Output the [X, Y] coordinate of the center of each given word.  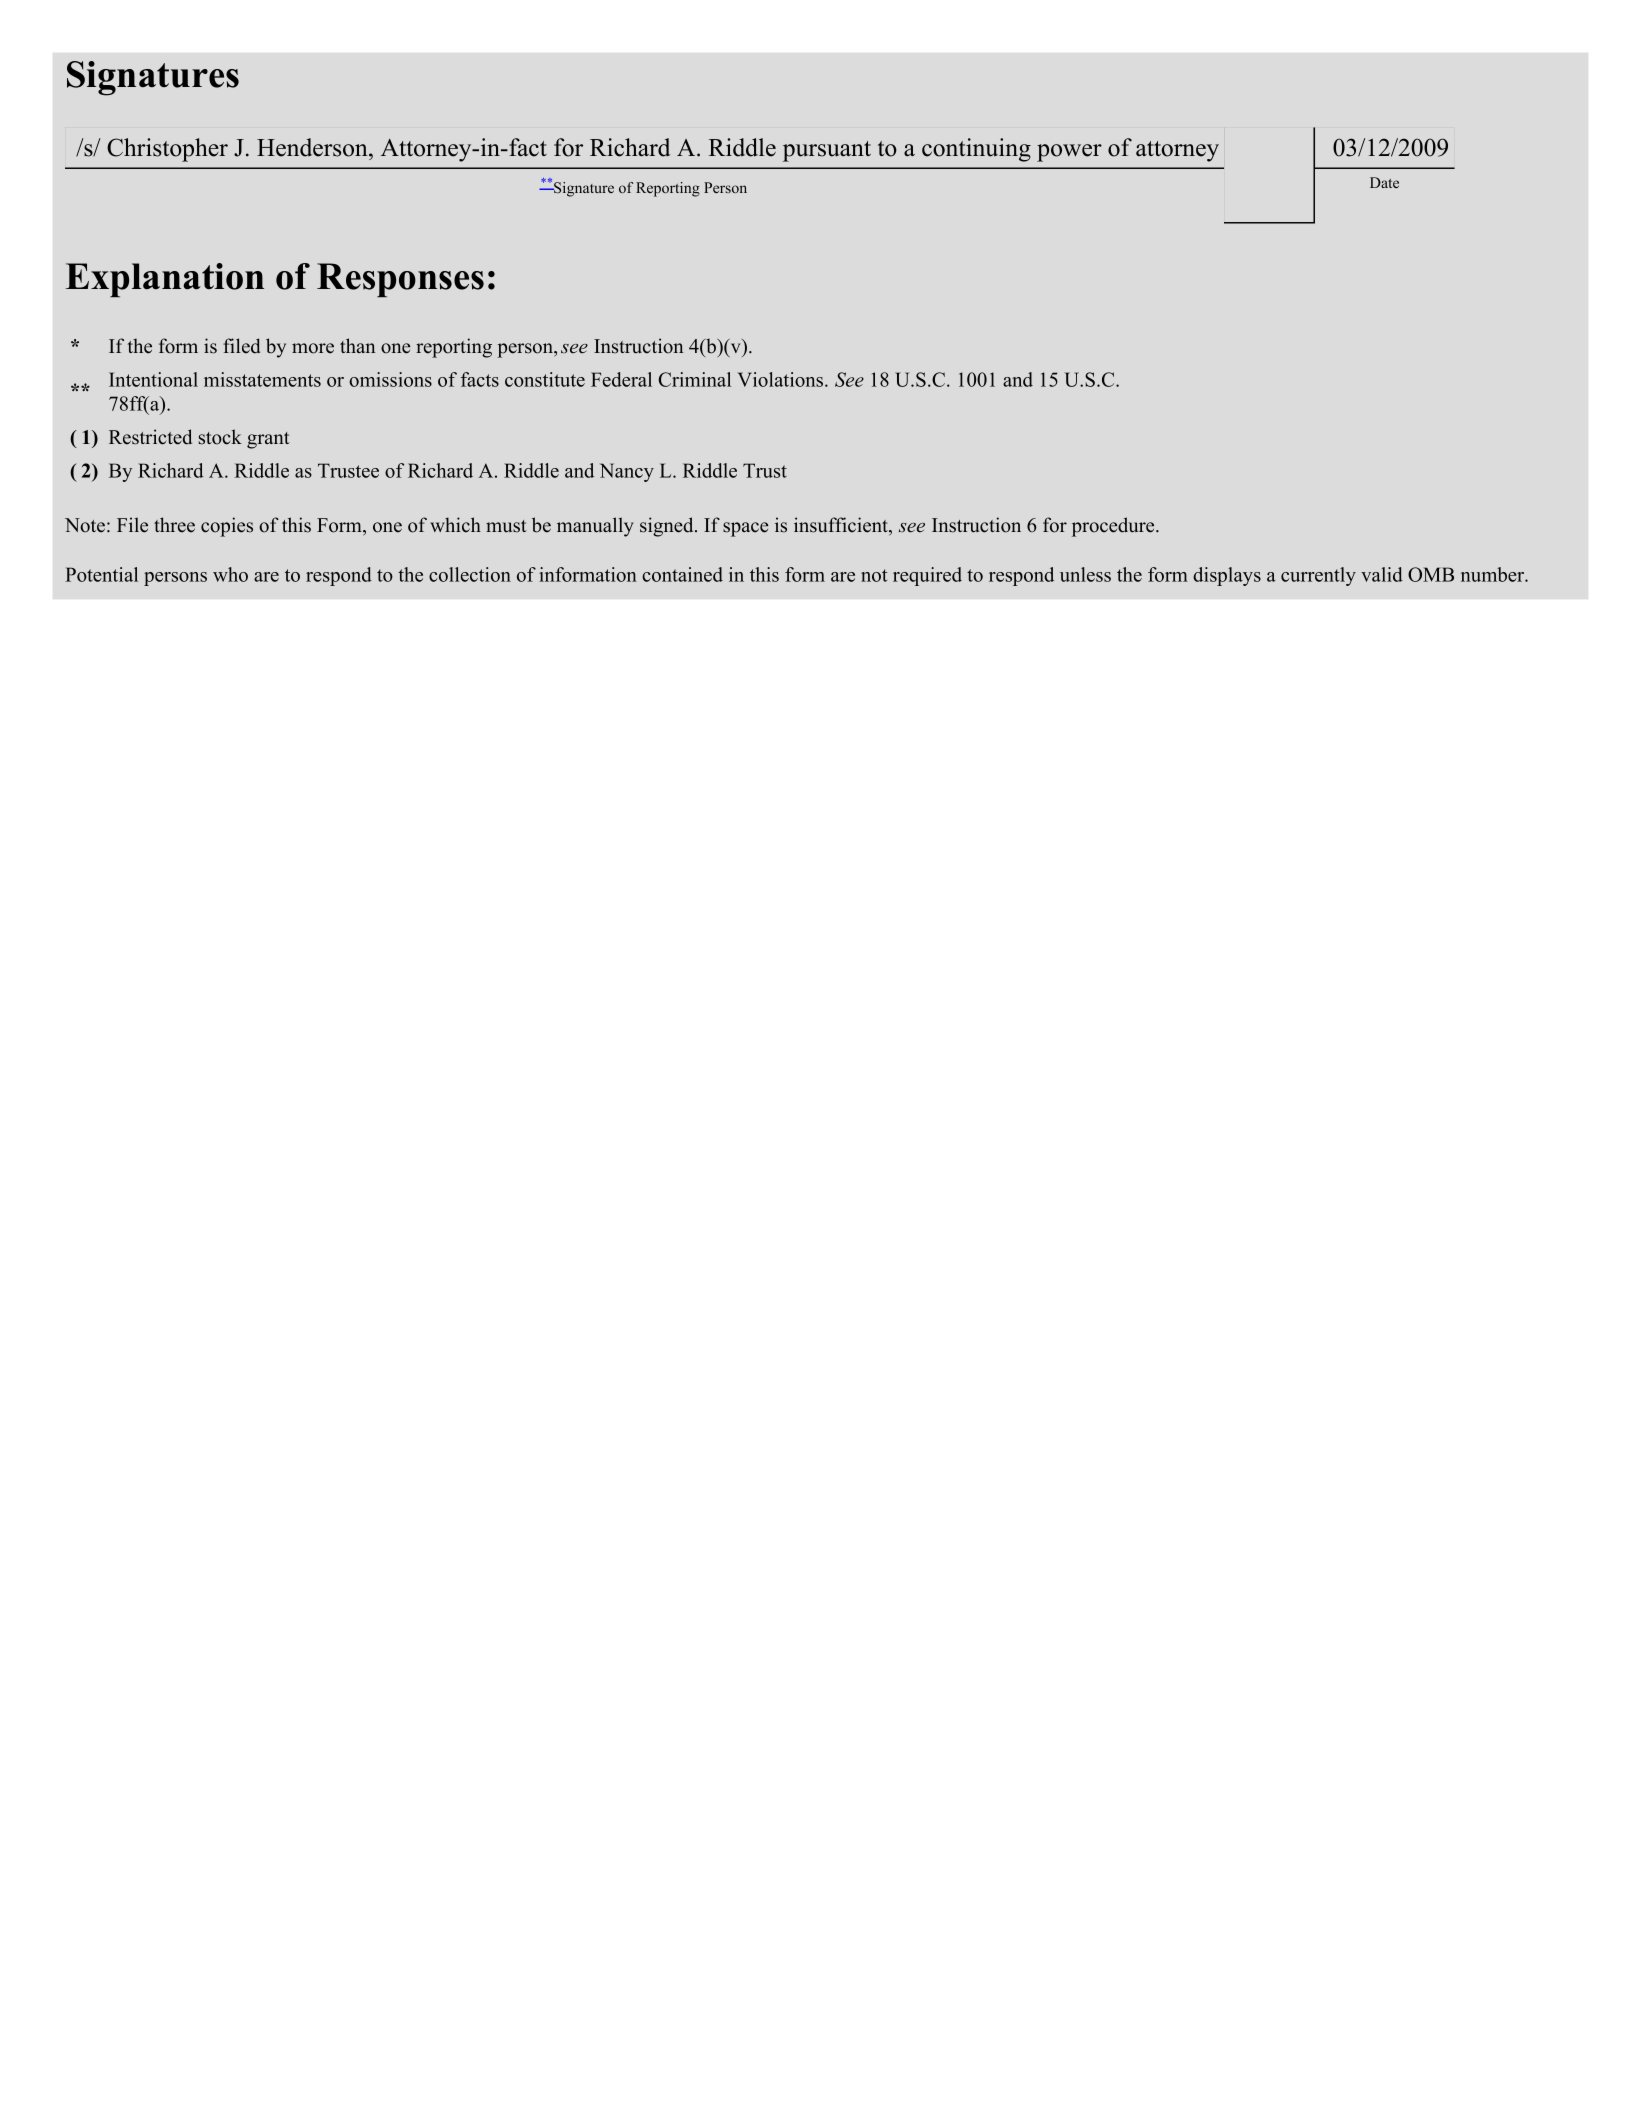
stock [220, 437]
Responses [400, 280]
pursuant [827, 151]
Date [1384, 182]
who [230, 574]
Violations [782, 379]
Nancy [627, 472]
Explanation [165, 280]
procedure [1114, 527]
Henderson [313, 147]
